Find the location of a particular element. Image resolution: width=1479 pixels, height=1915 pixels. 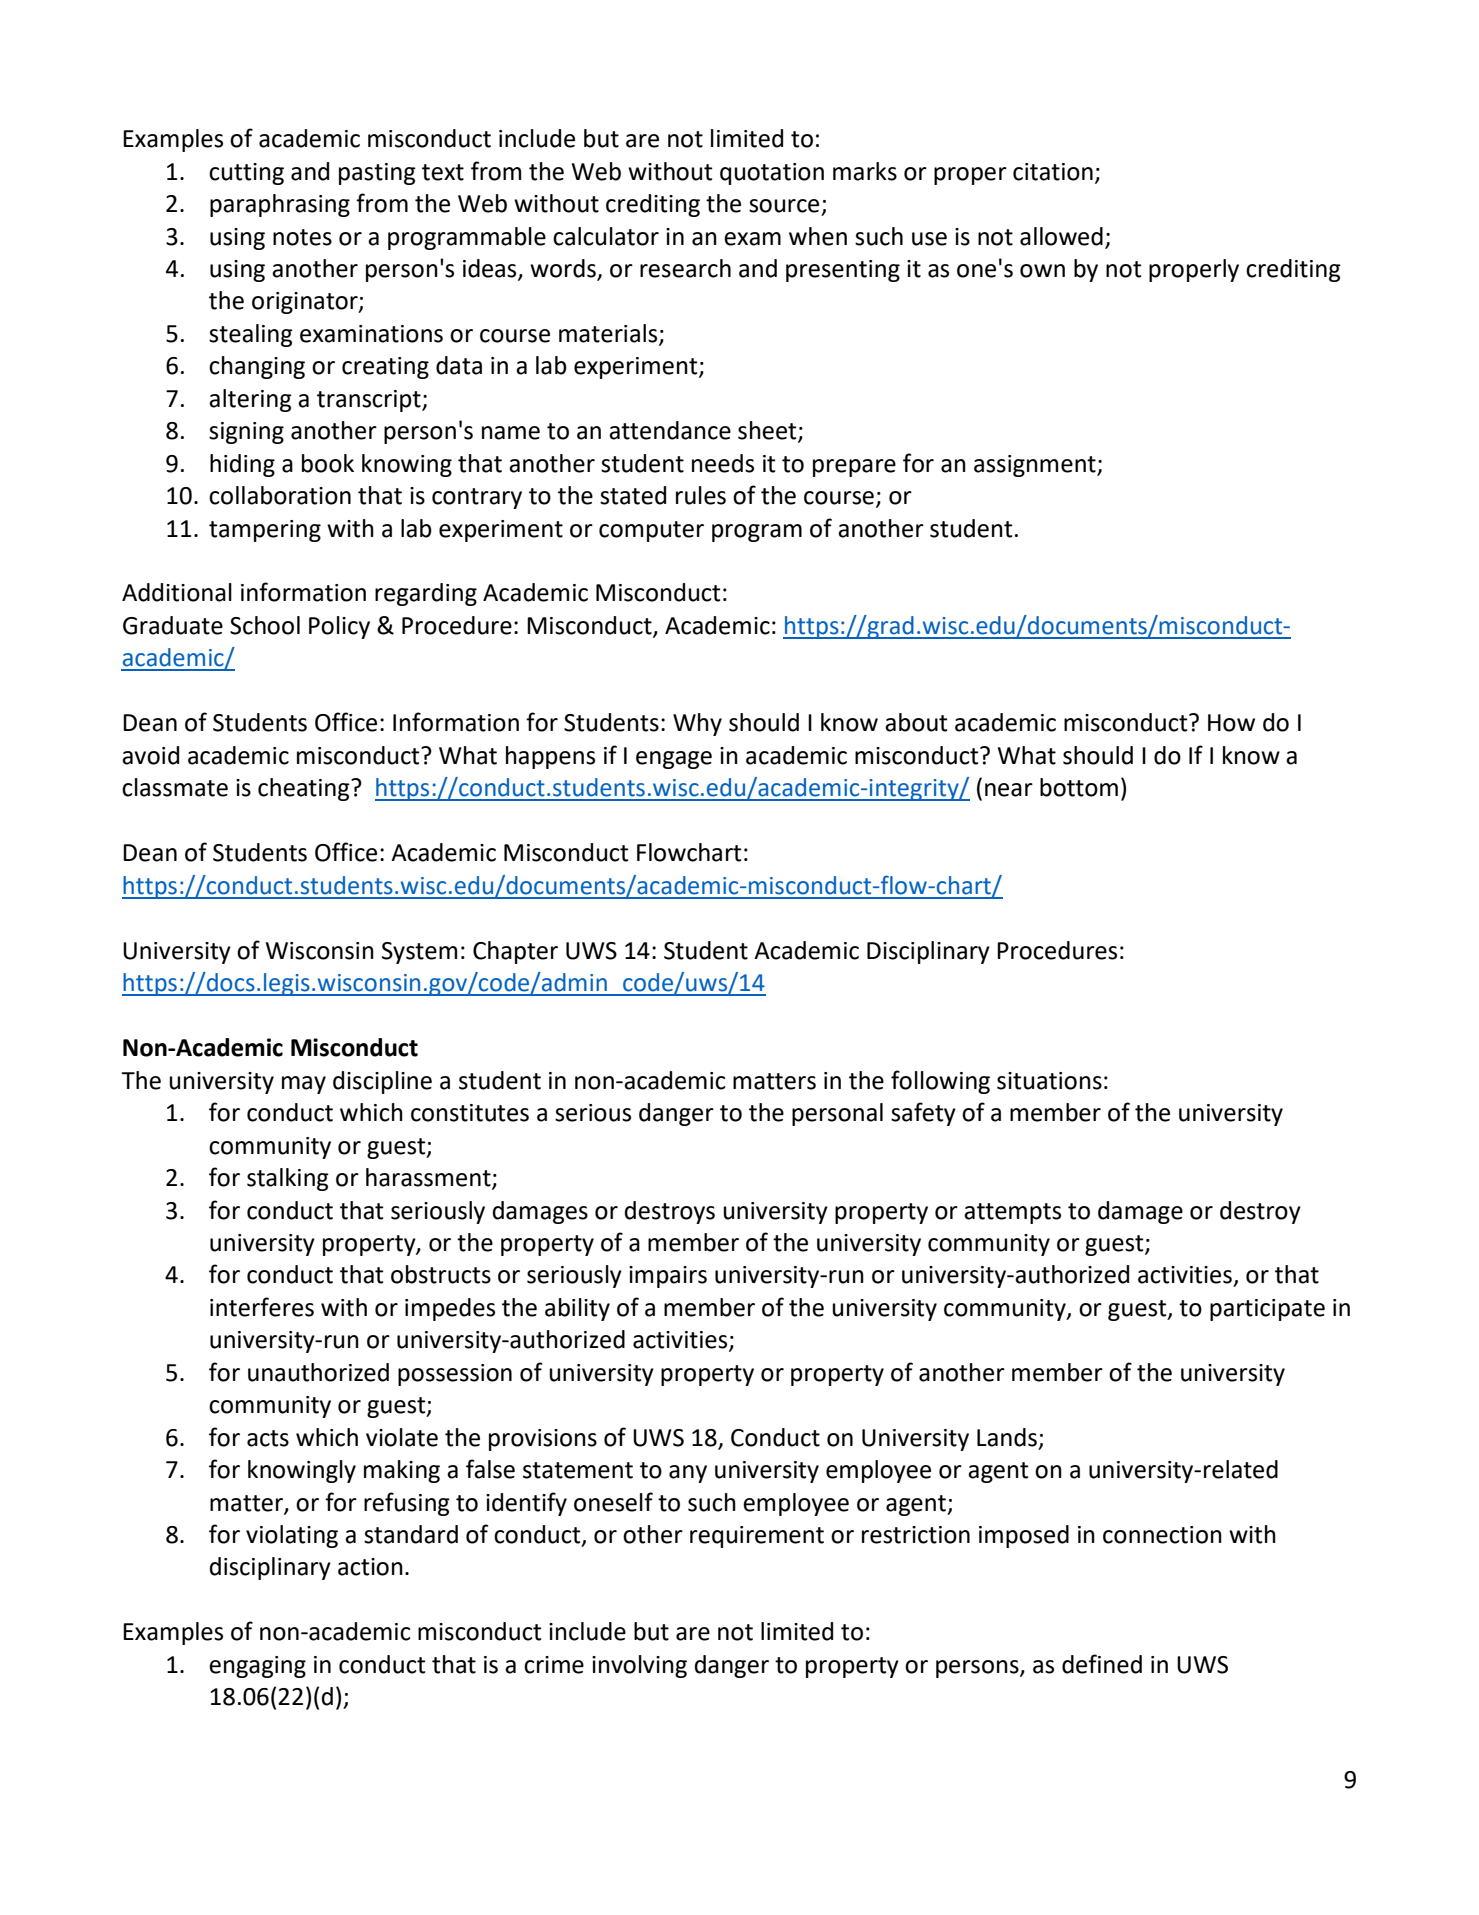

engaging is located at coordinates (257, 1667).
